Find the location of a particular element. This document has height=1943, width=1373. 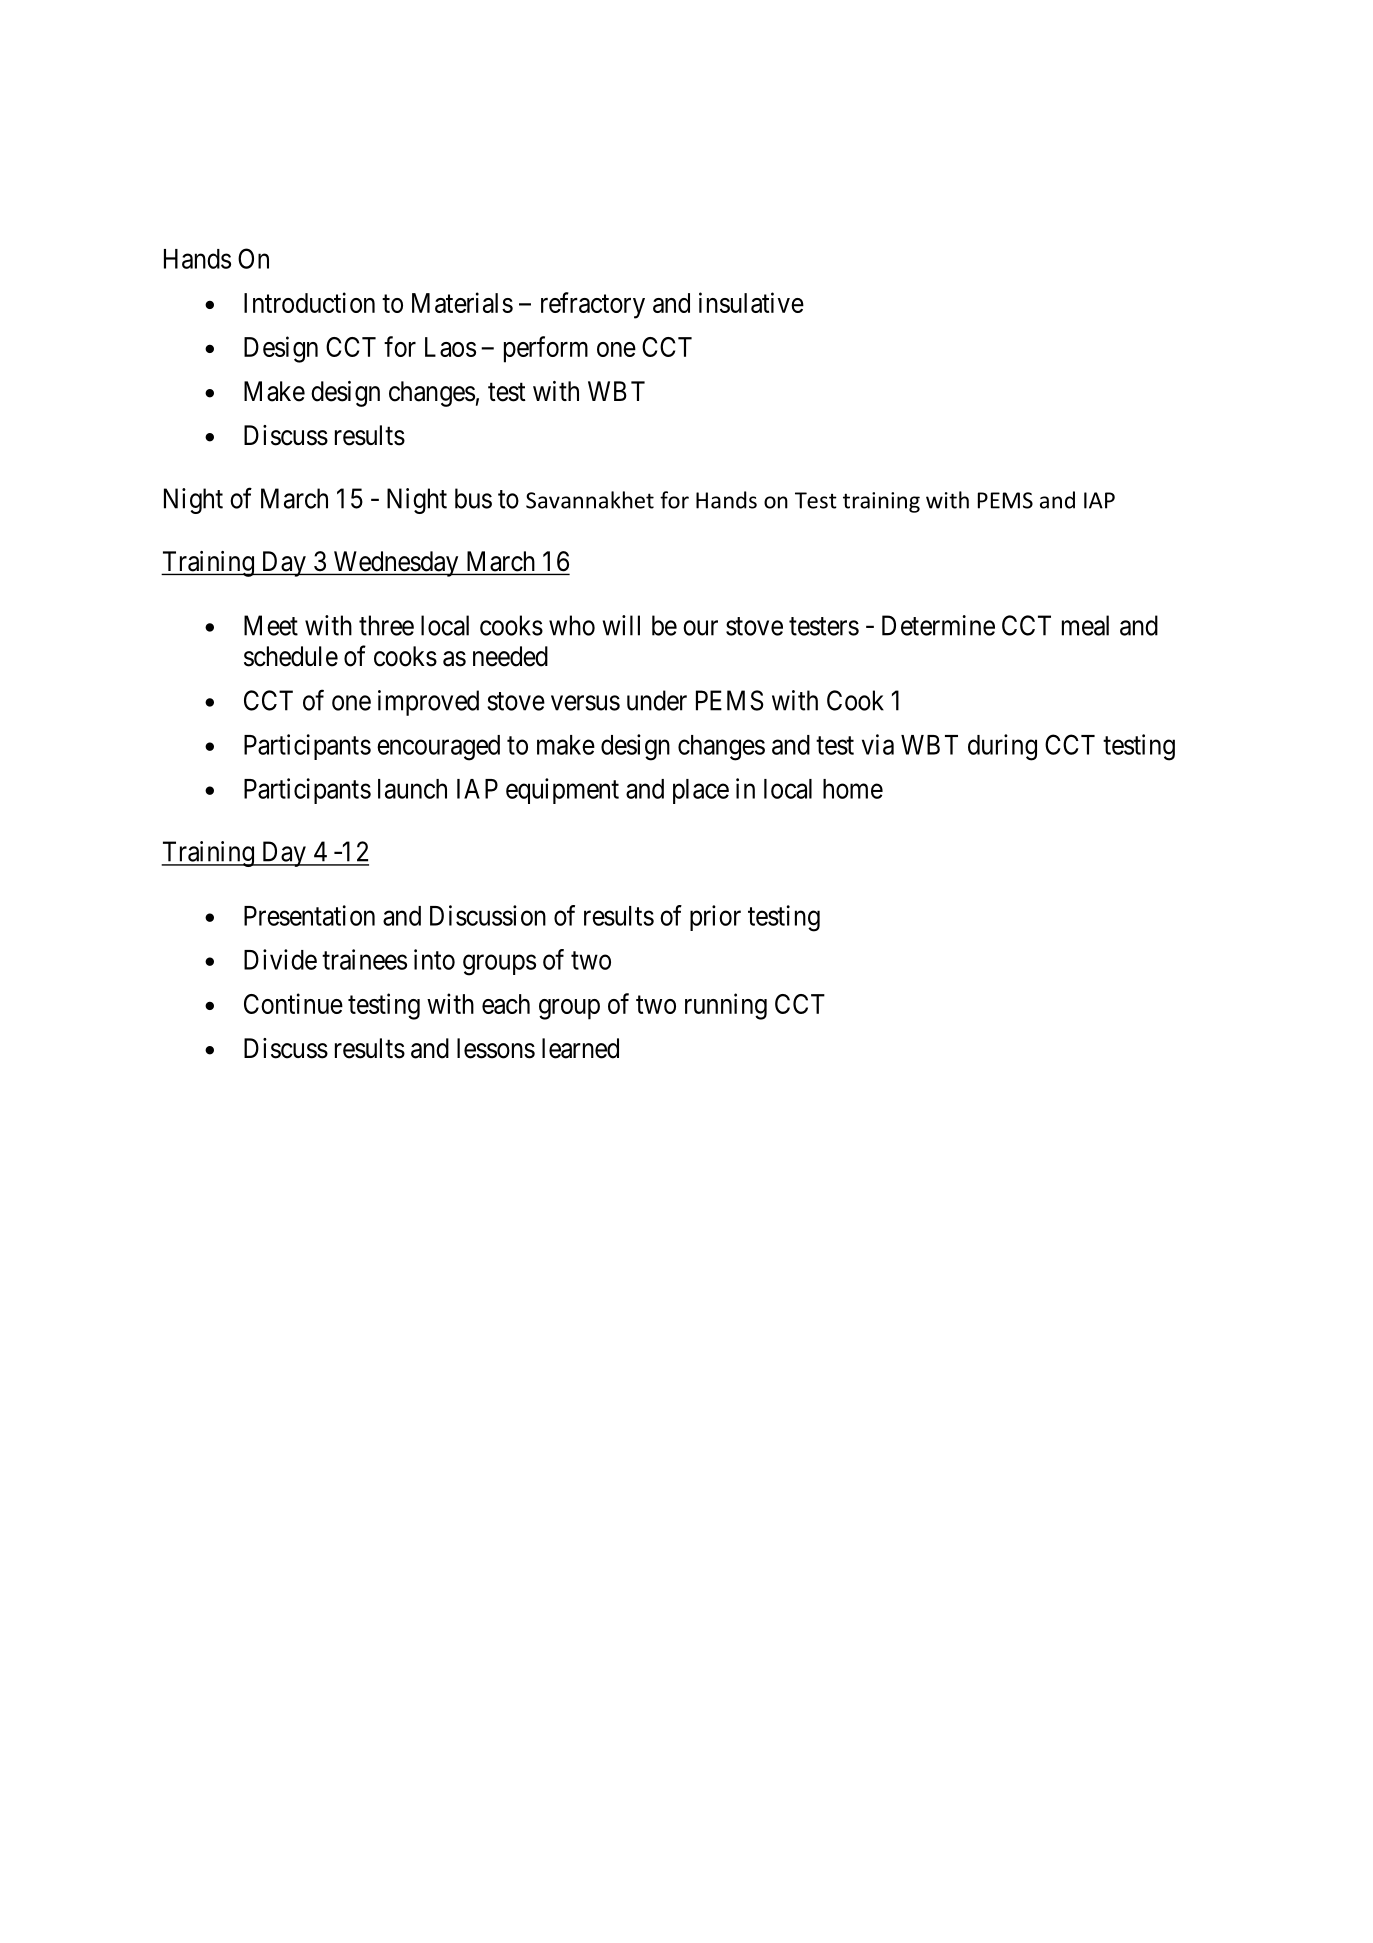

prior is located at coordinates (715, 918).
